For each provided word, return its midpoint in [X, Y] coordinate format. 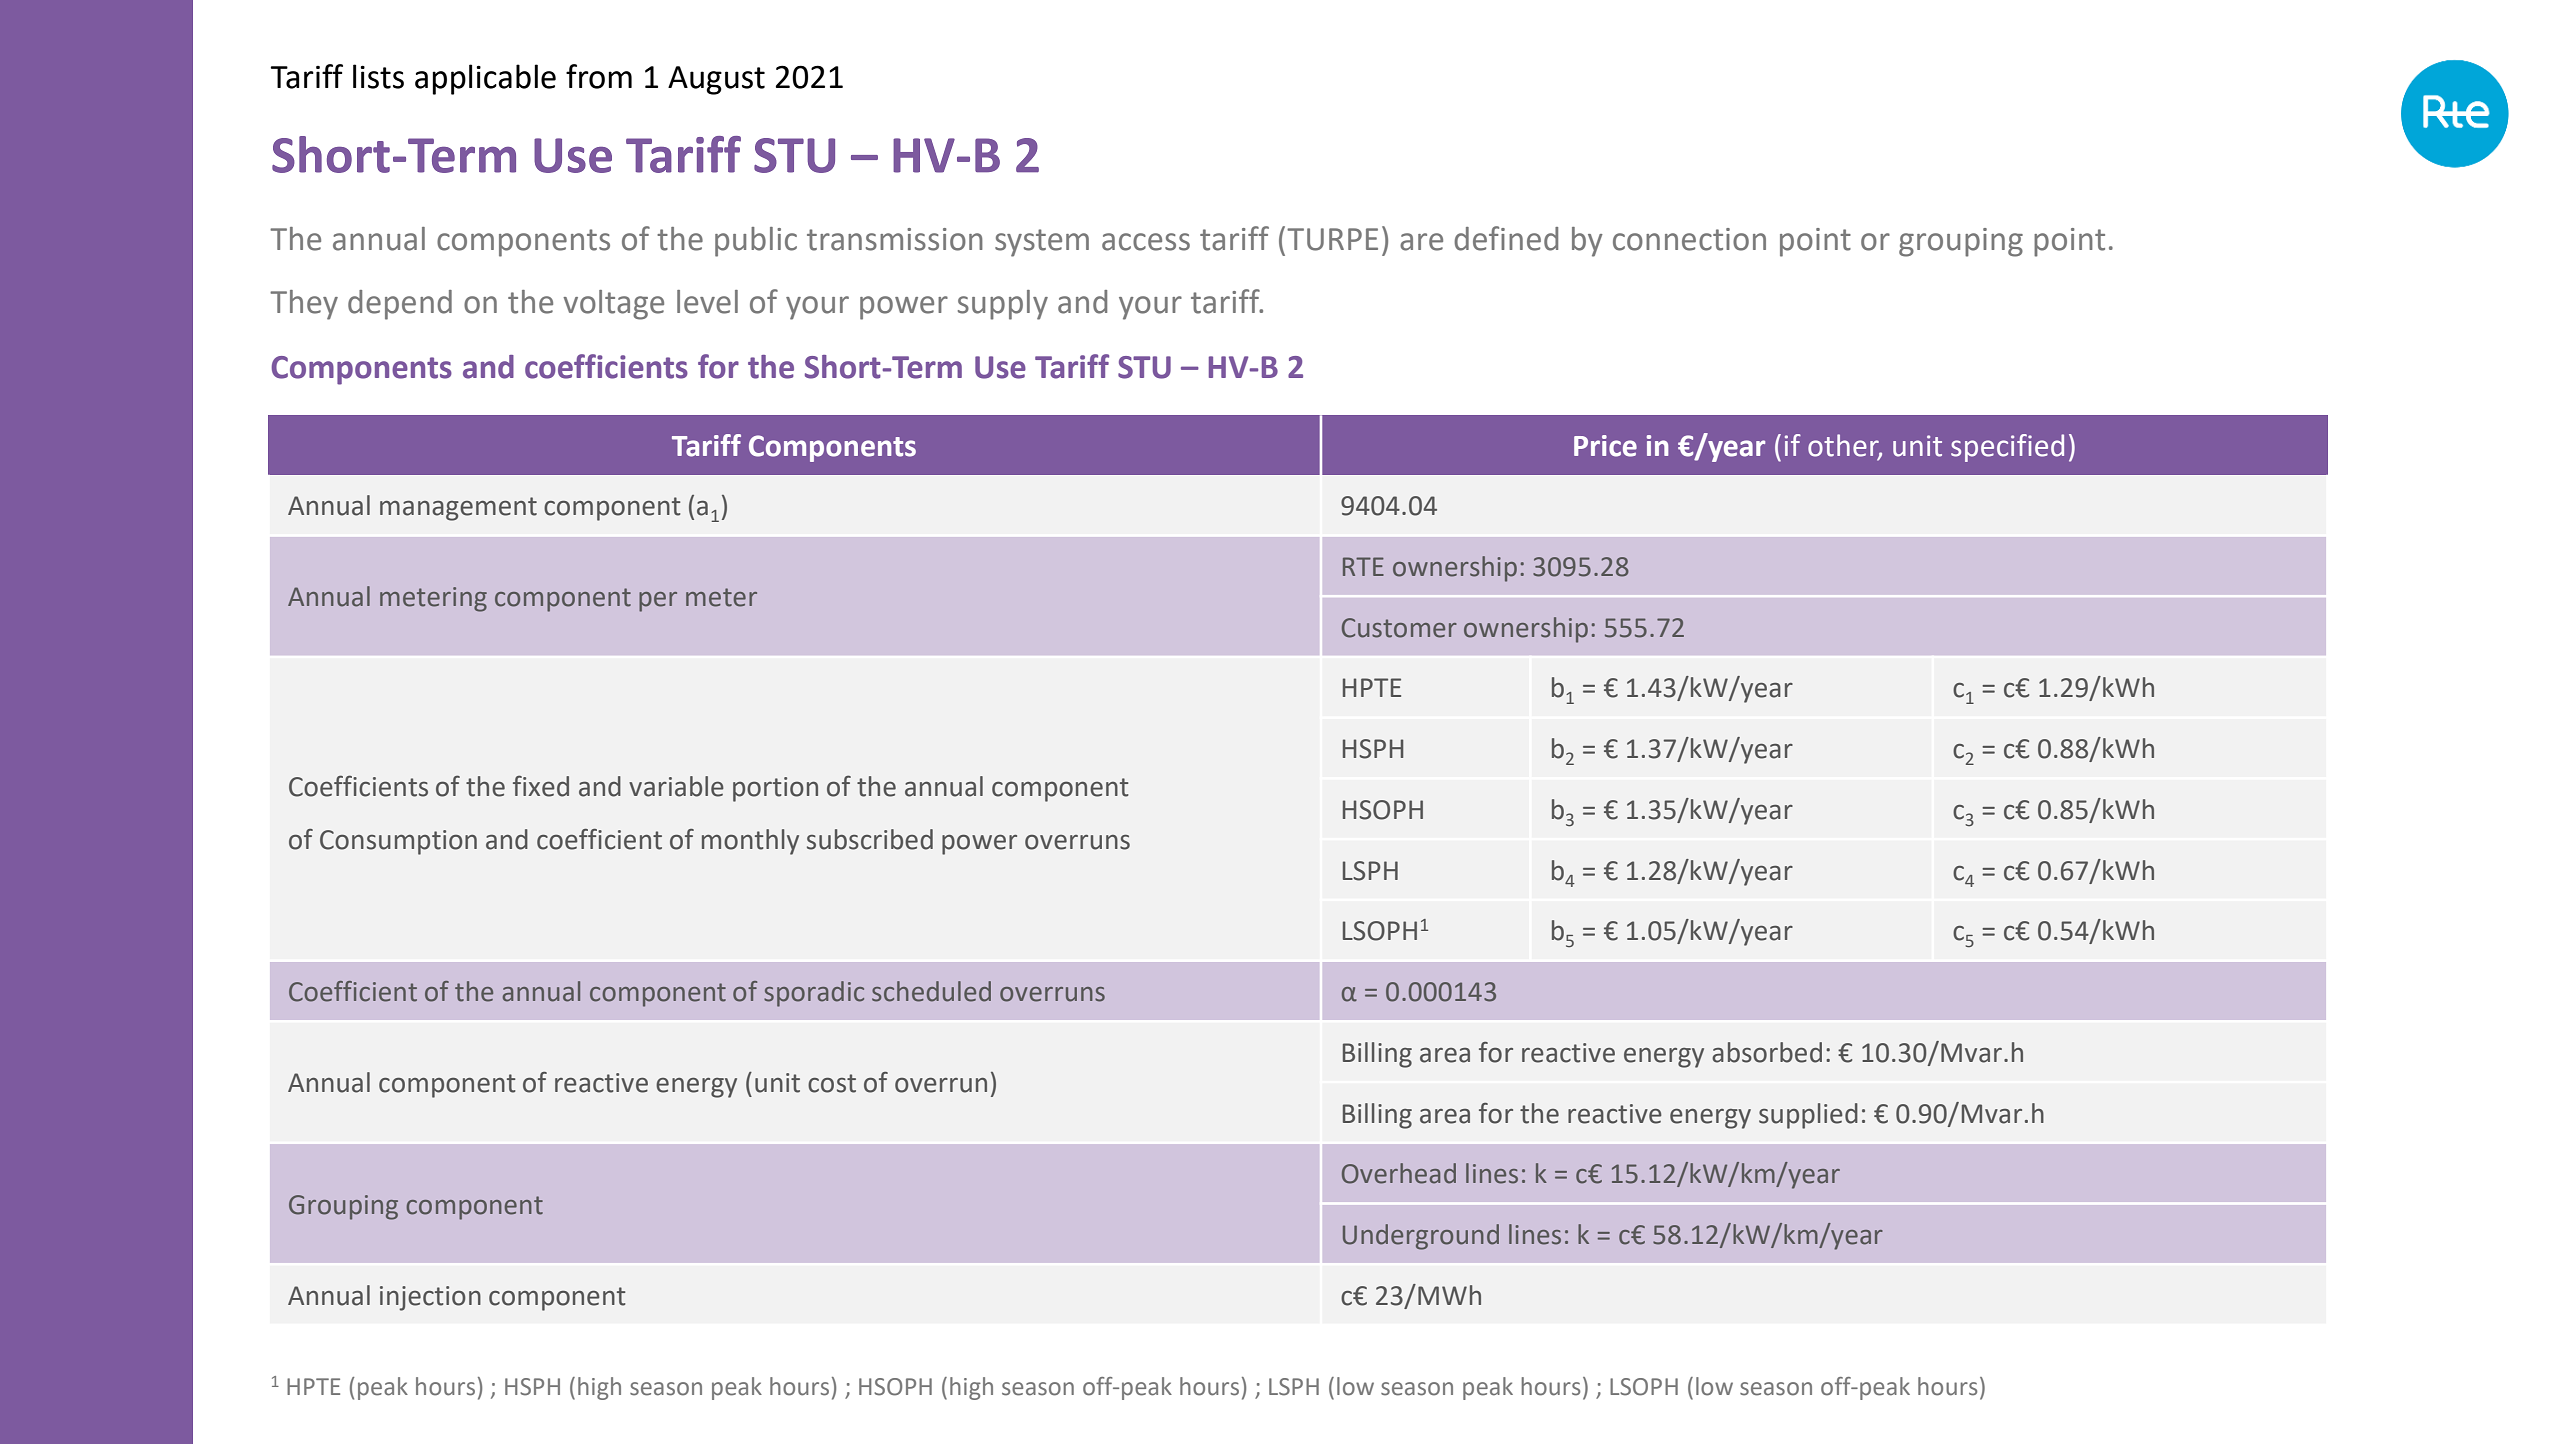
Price [1605, 446]
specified [2007, 448]
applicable [485, 79]
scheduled [931, 991]
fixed [541, 786]
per [658, 602]
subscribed [870, 839]
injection [430, 1298]
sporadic [814, 994]
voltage [613, 305]
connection [1689, 239]
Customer [1399, 628]
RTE [1363, 566]
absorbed [1767, 1052]
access [1146, 242]
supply [1003, 305]
